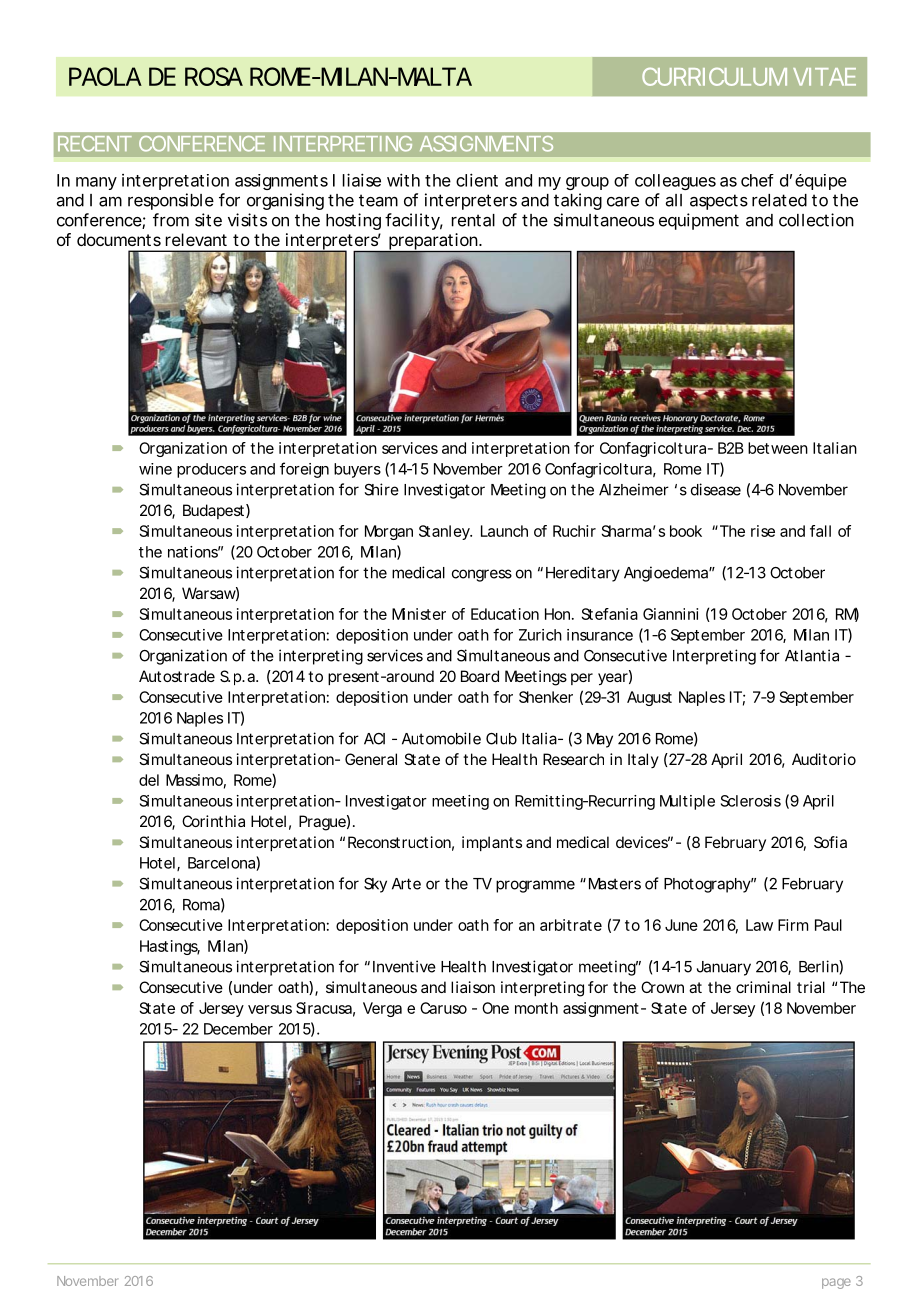  Describe the element at coordinates (714, 77) in the screenshot. I see `CURRICULUM` at that location.
